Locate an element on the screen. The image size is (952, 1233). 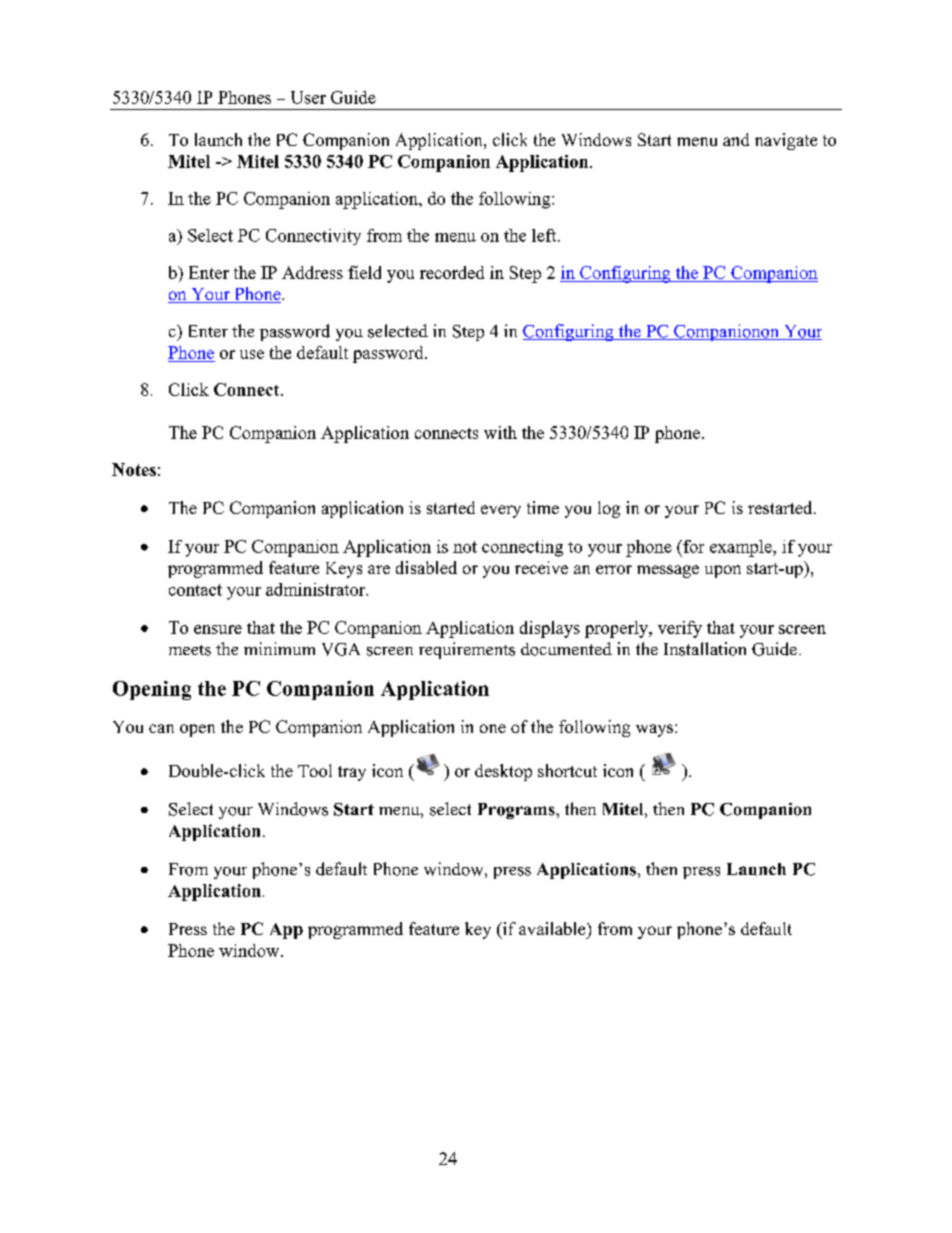
Tool is located at coordinates (315, 770).
